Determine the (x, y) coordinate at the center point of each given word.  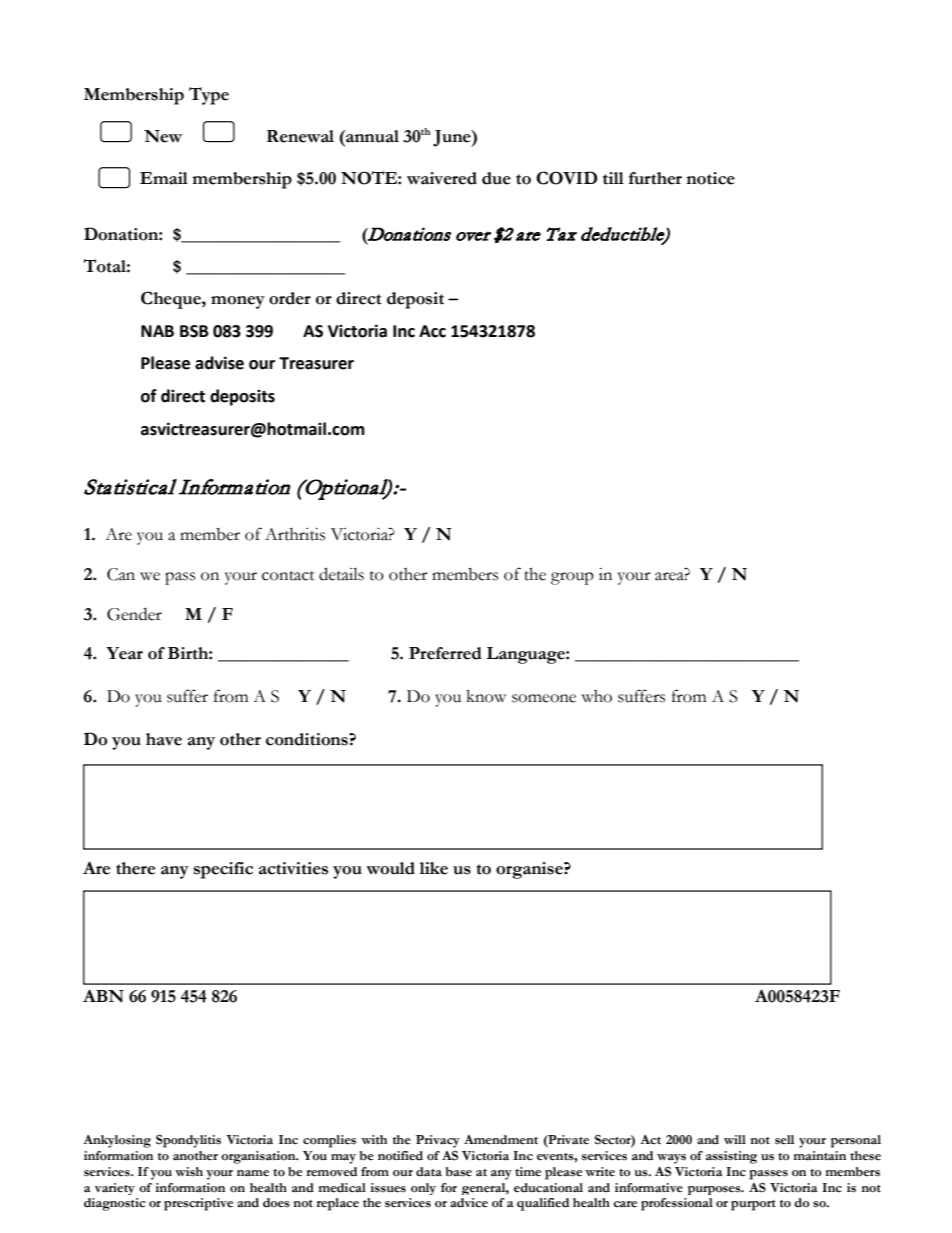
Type (209, 96)
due (496, 178)
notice (710, 178)
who (596, 696)
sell (784, 1140)
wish (189, 1172)
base (459, 1172)
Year (124, 653)
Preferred (445, 653)
